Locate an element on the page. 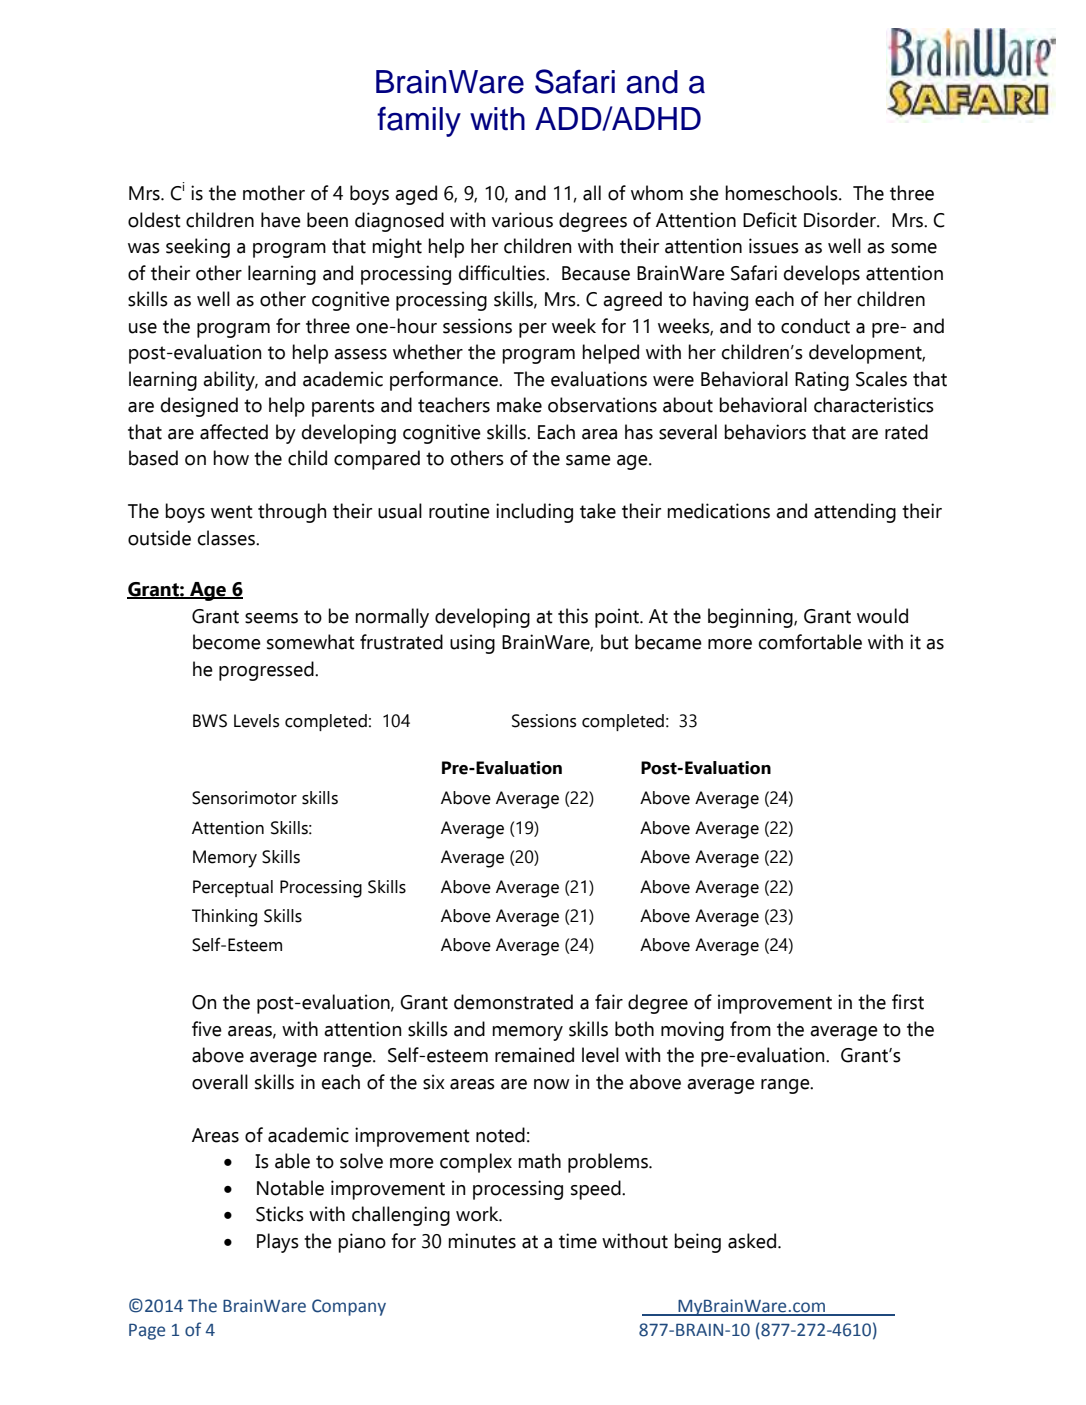 This document has width=1086, height=1405. various is located at coordinates (522, 220).
